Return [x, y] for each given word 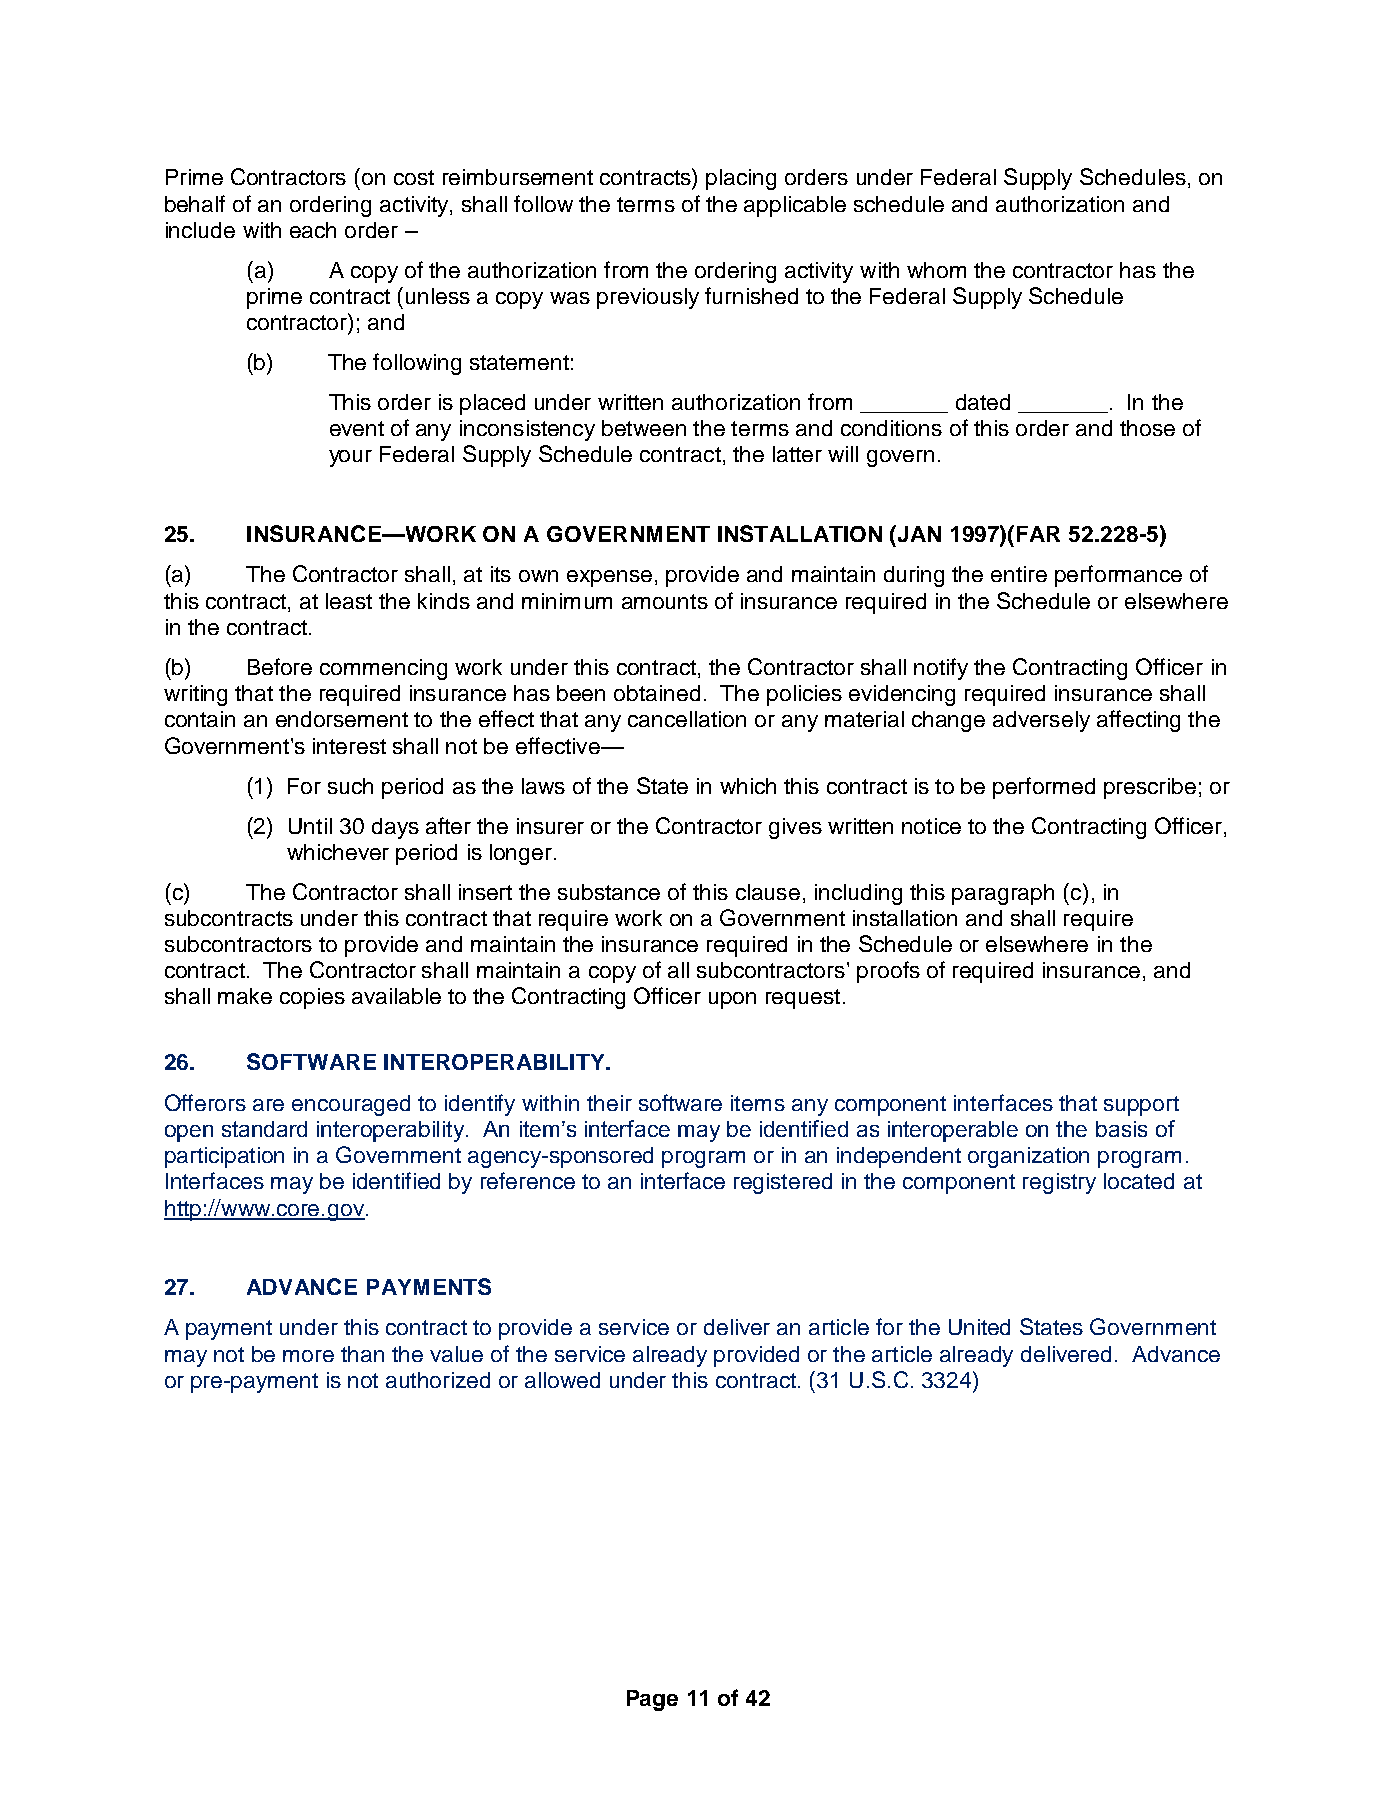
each [313, 230]
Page [652, 1700]
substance [609, 892]
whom [936, 270]
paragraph [1003, 894]
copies [312, 998]
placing [741, 179]
